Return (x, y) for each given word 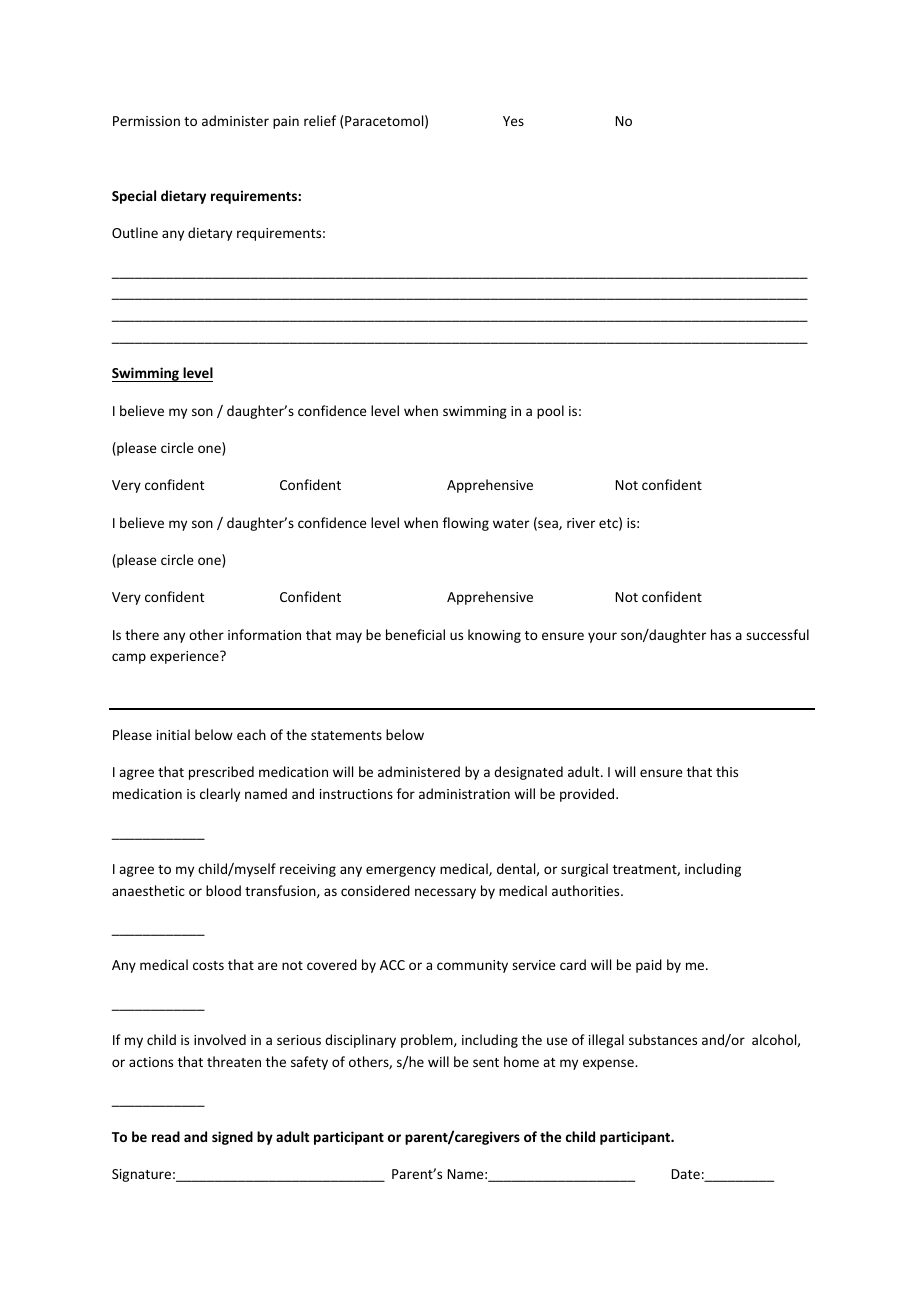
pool (550, 412)
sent (486, 1062)
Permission (146, 121)
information (264, 634)
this (727, 771)
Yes (513, 121)
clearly (220, 795)
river (581, 523)
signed (232, 1138)
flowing (466, 524)
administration (464, 793)
